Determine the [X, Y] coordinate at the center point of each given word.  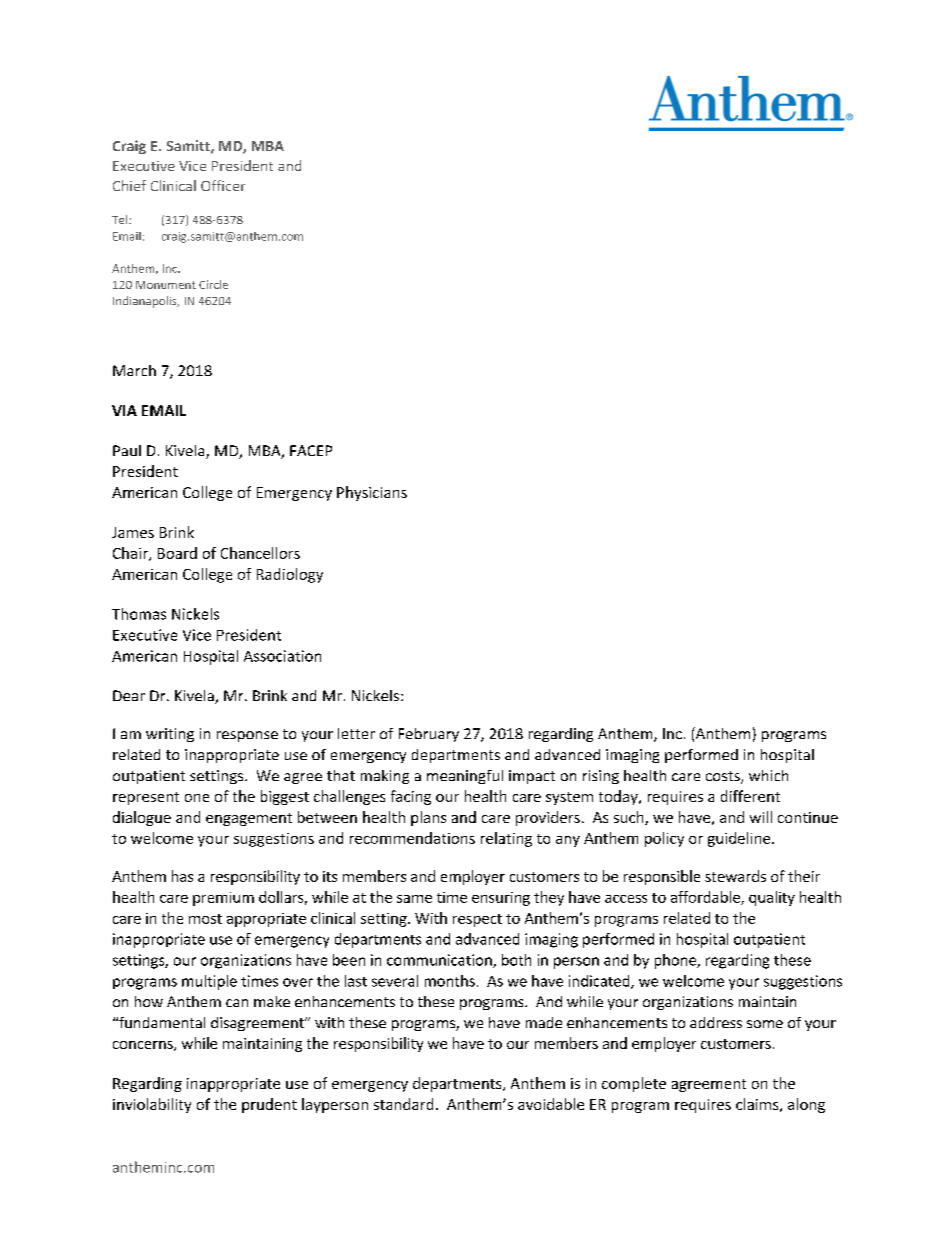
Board [177, 553]
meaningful [465, 777]
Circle [213, 284]
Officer [223, 185]
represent [146, 798]
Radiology [290, 575]
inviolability [152, 1105]
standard [403, 1104]
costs [724, 777]
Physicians [372, 493]
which [768, 775]
